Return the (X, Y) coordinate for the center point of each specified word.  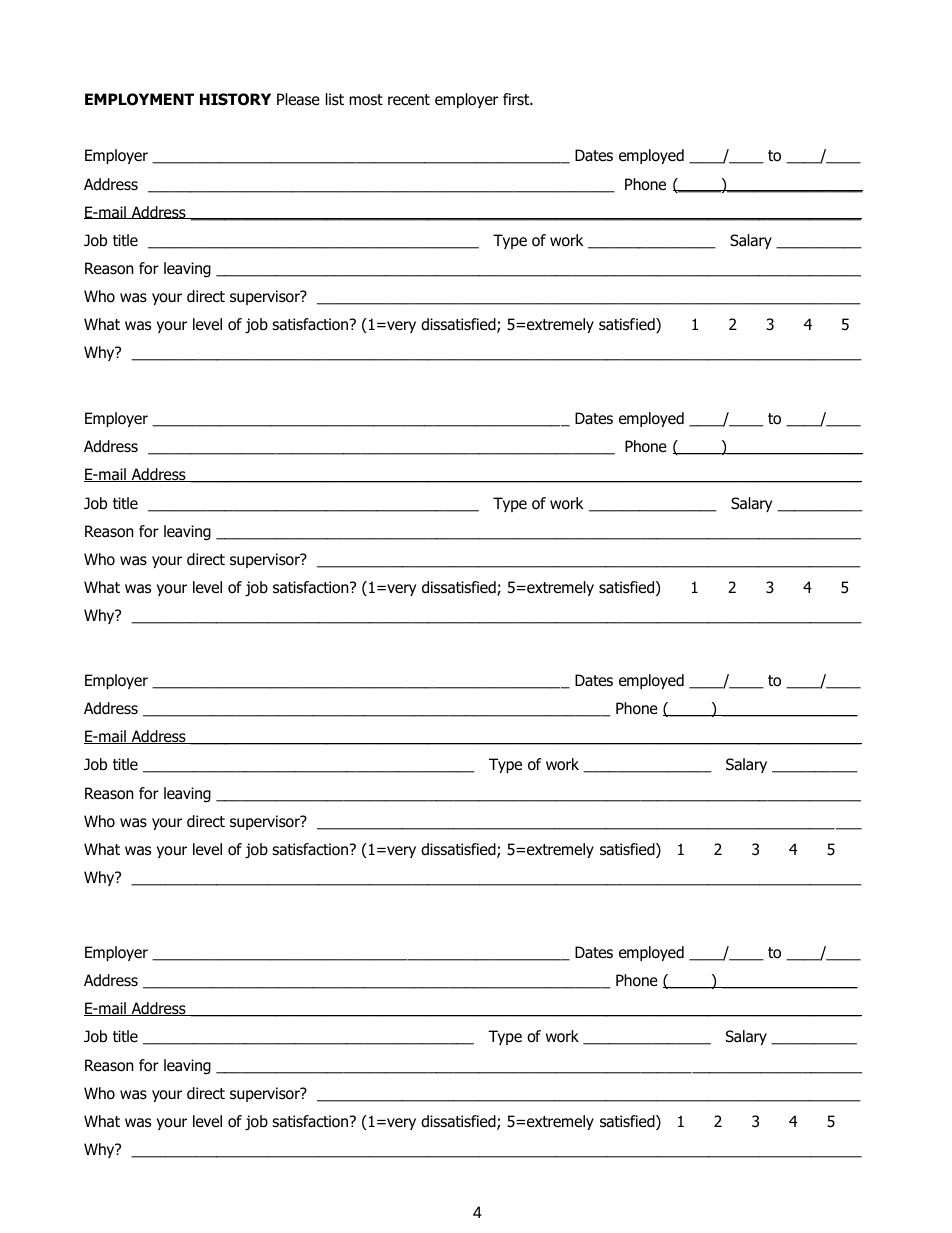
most (366, 100)
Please (298, 99)
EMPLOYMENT (139, 99)
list (335, 99)
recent (409, 99)
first (517, 99)
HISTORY (235, 99)
